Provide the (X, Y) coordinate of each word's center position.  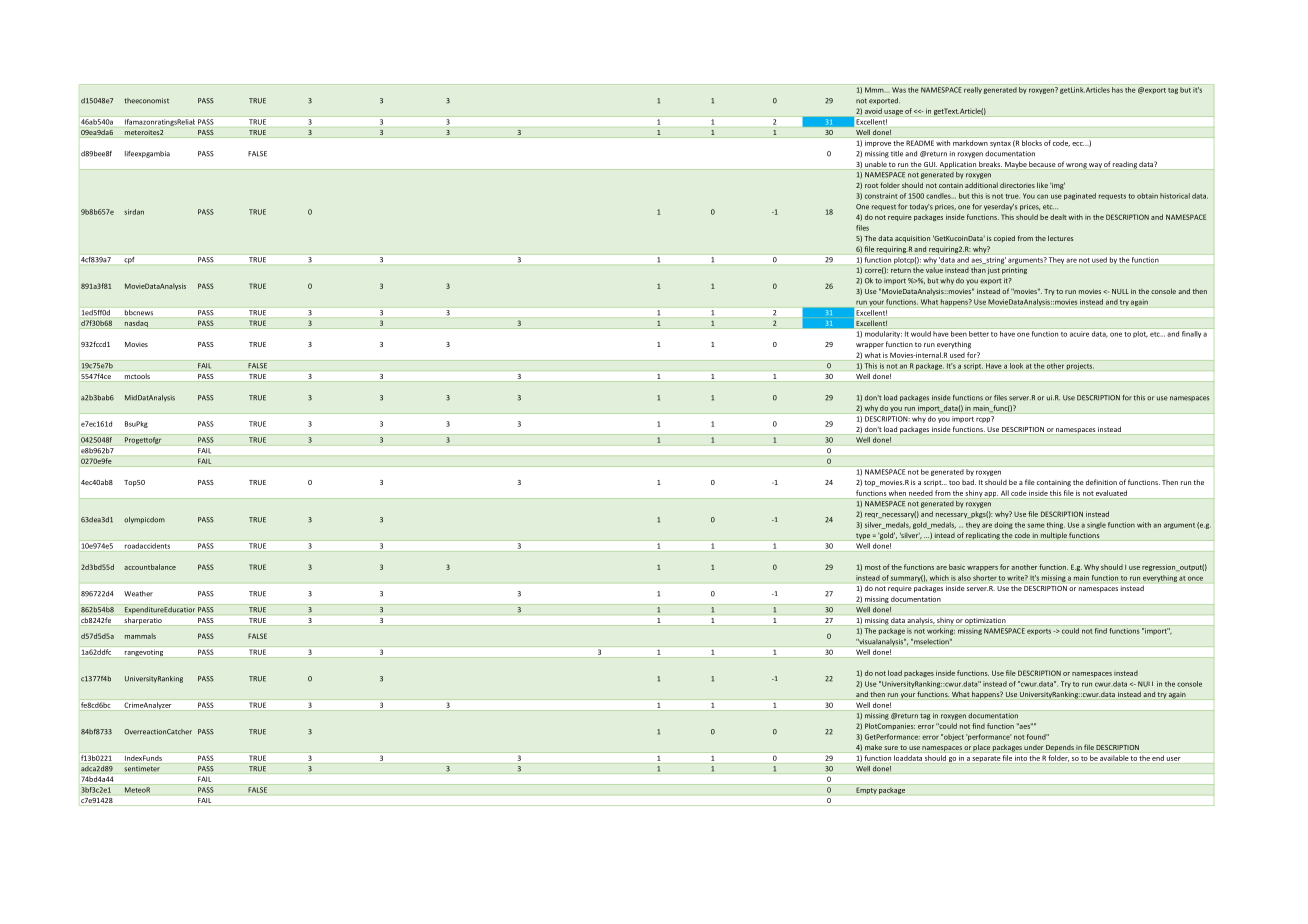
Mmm (874, 90)
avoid (873, 111)
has (1117, 90)
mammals (140, 636)
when (897, 493)
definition (1101, 482)
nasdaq (136, 324)
